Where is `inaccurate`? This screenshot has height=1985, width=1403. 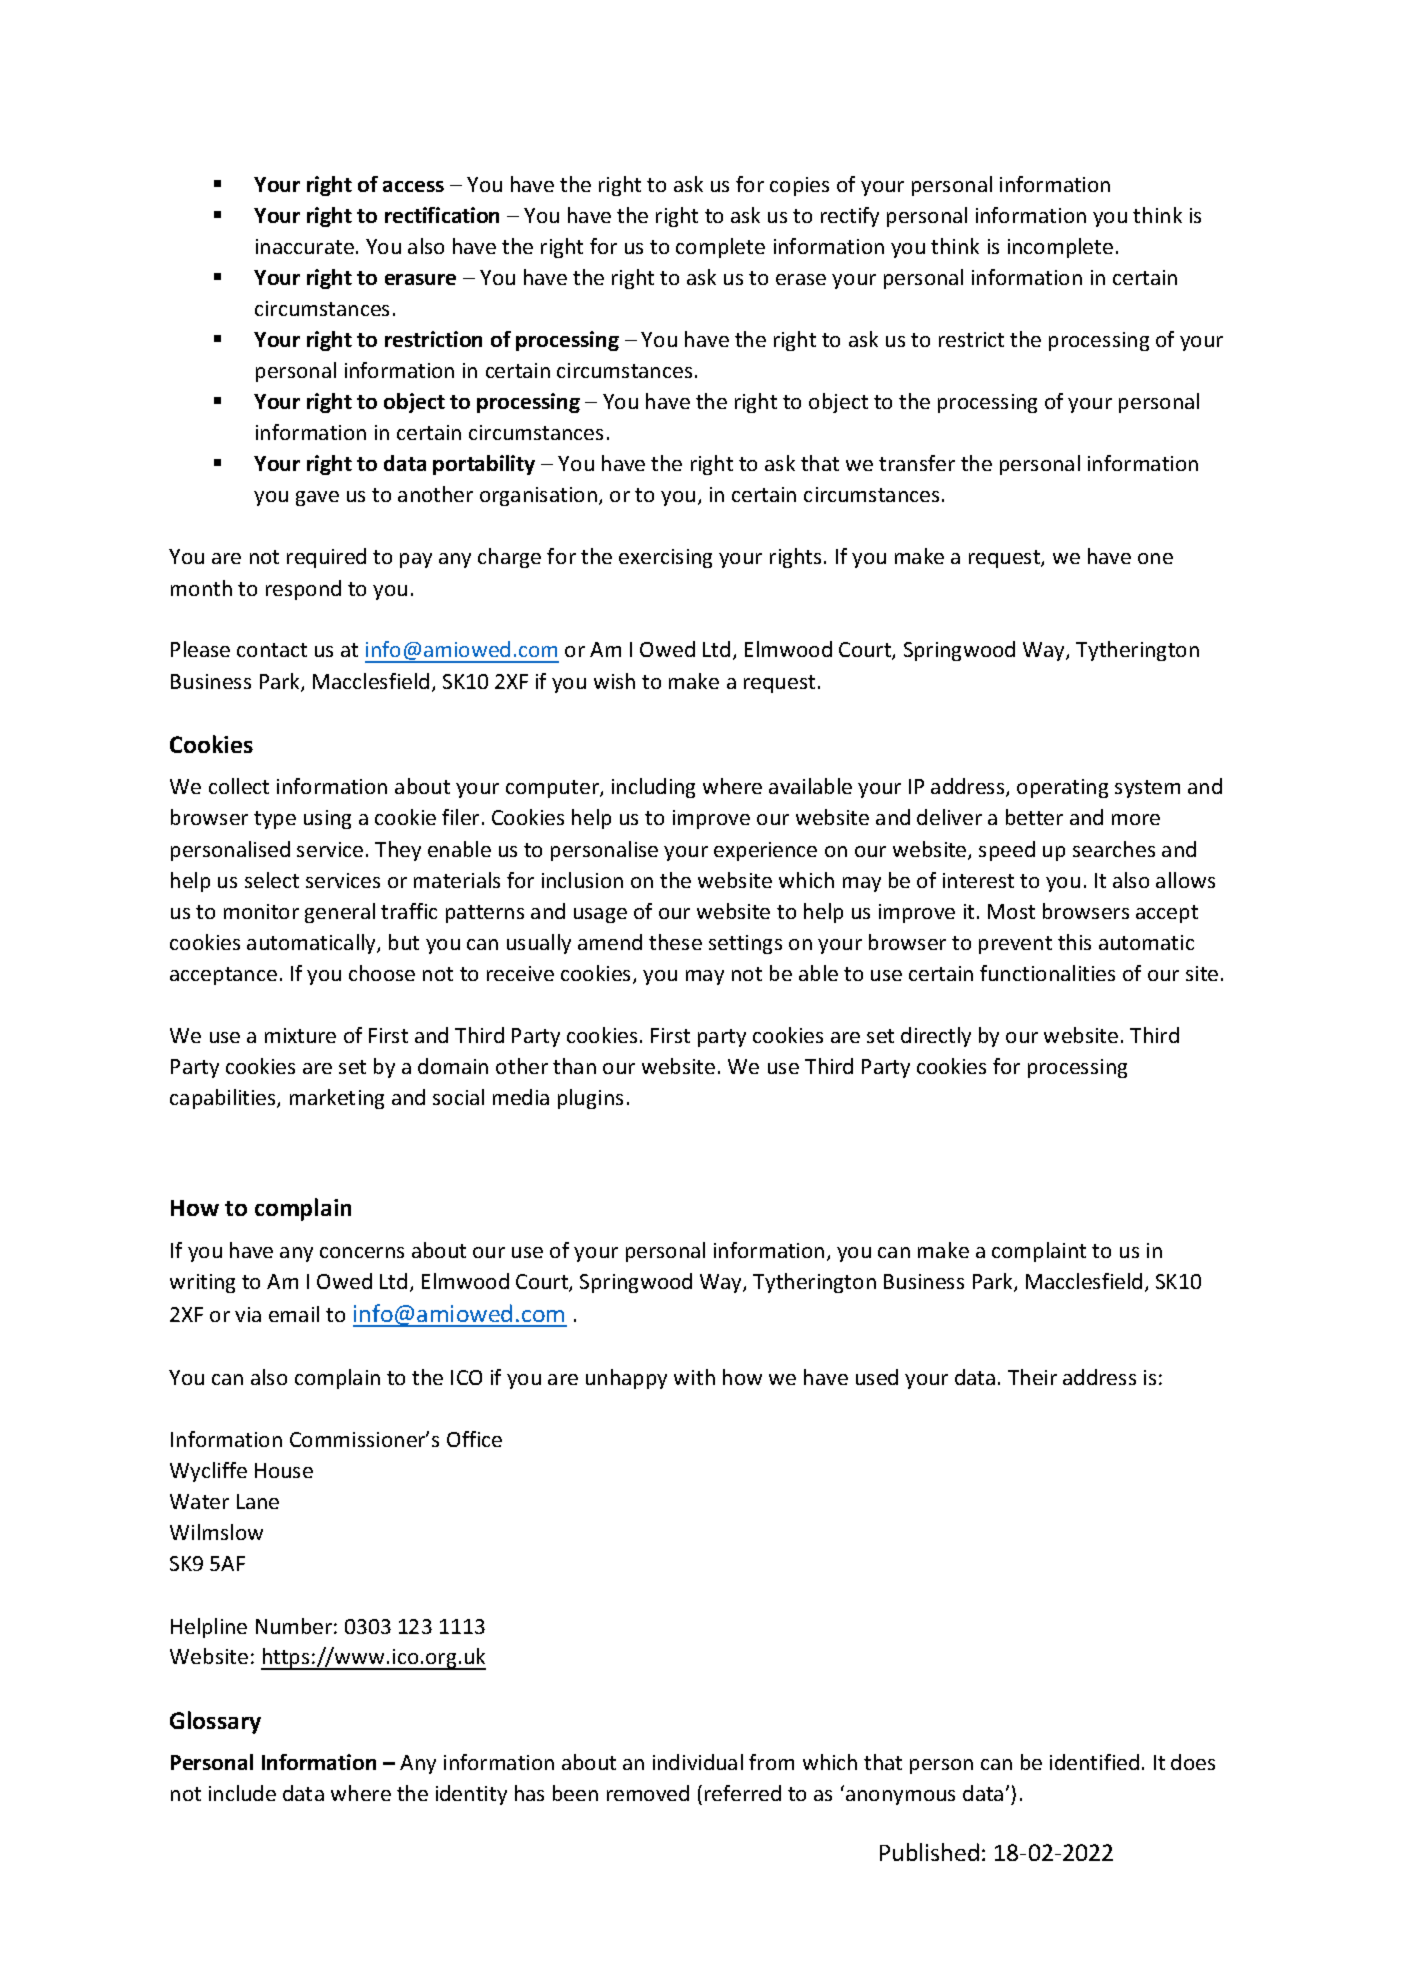 inaccurate is located at coordinates (305, 246).
